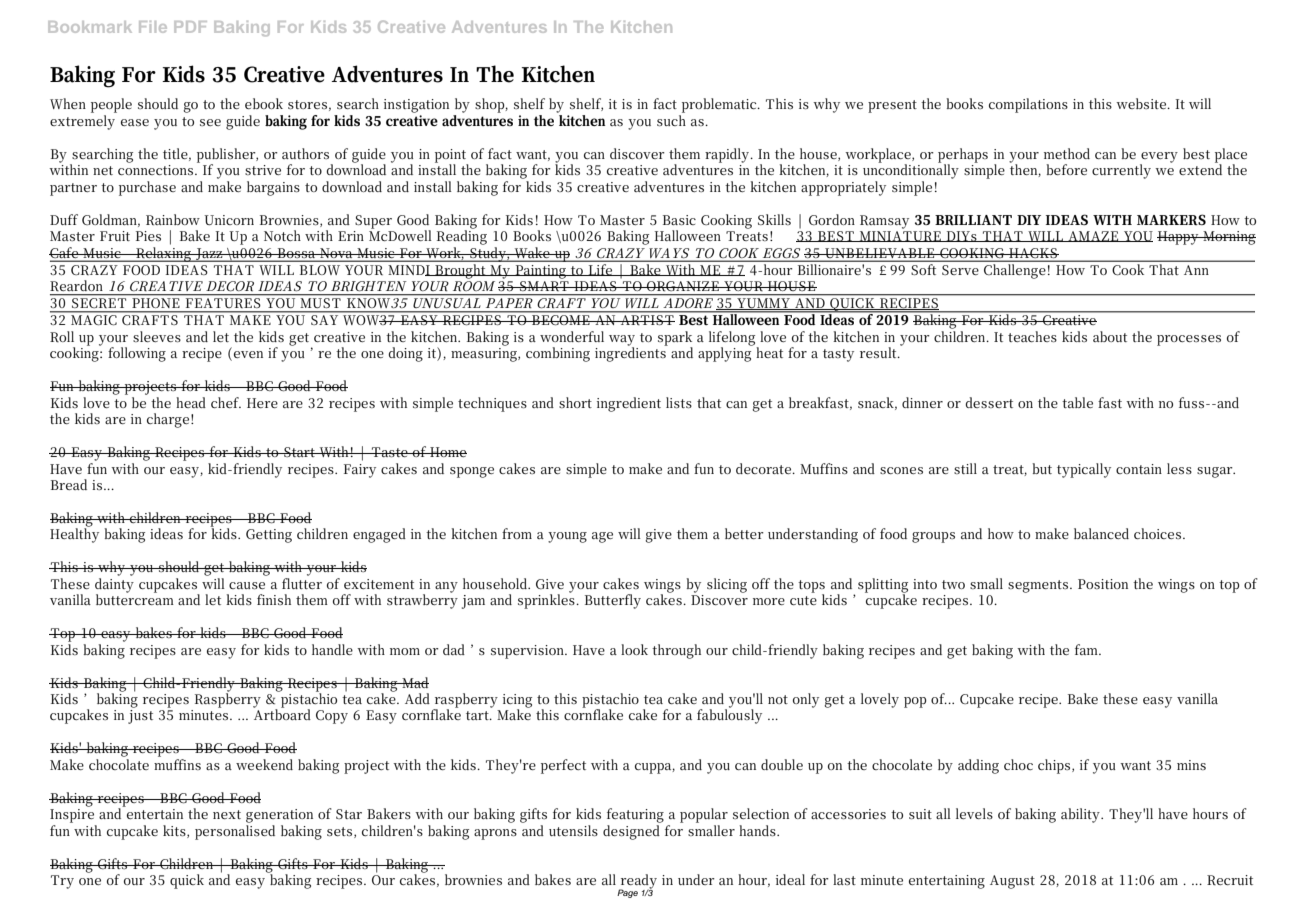  Describe the element at coordinates (235, 832) in the document. I see `personalised` at that location.
